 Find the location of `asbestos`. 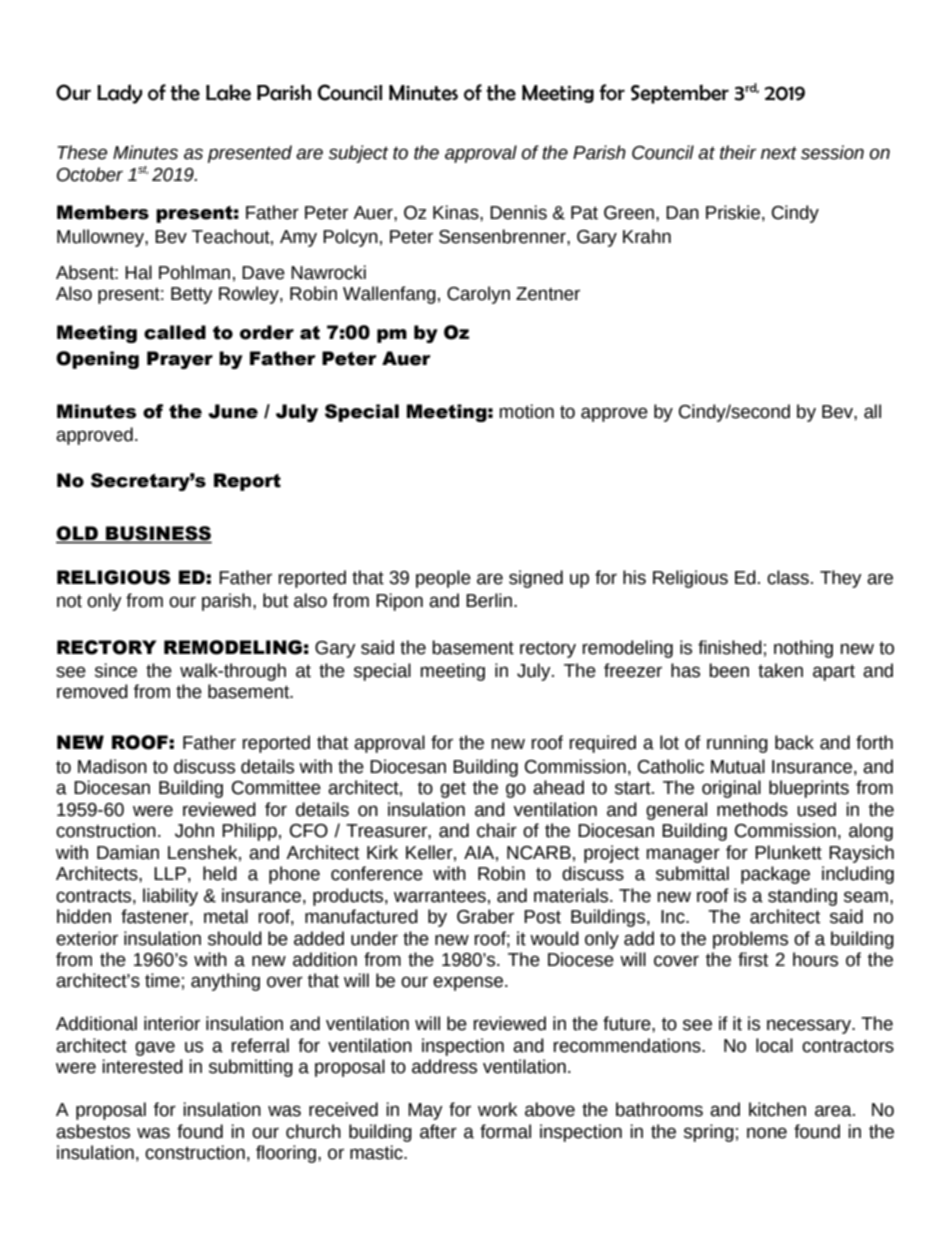

asbestos is located at coordinates (93, 1131).
